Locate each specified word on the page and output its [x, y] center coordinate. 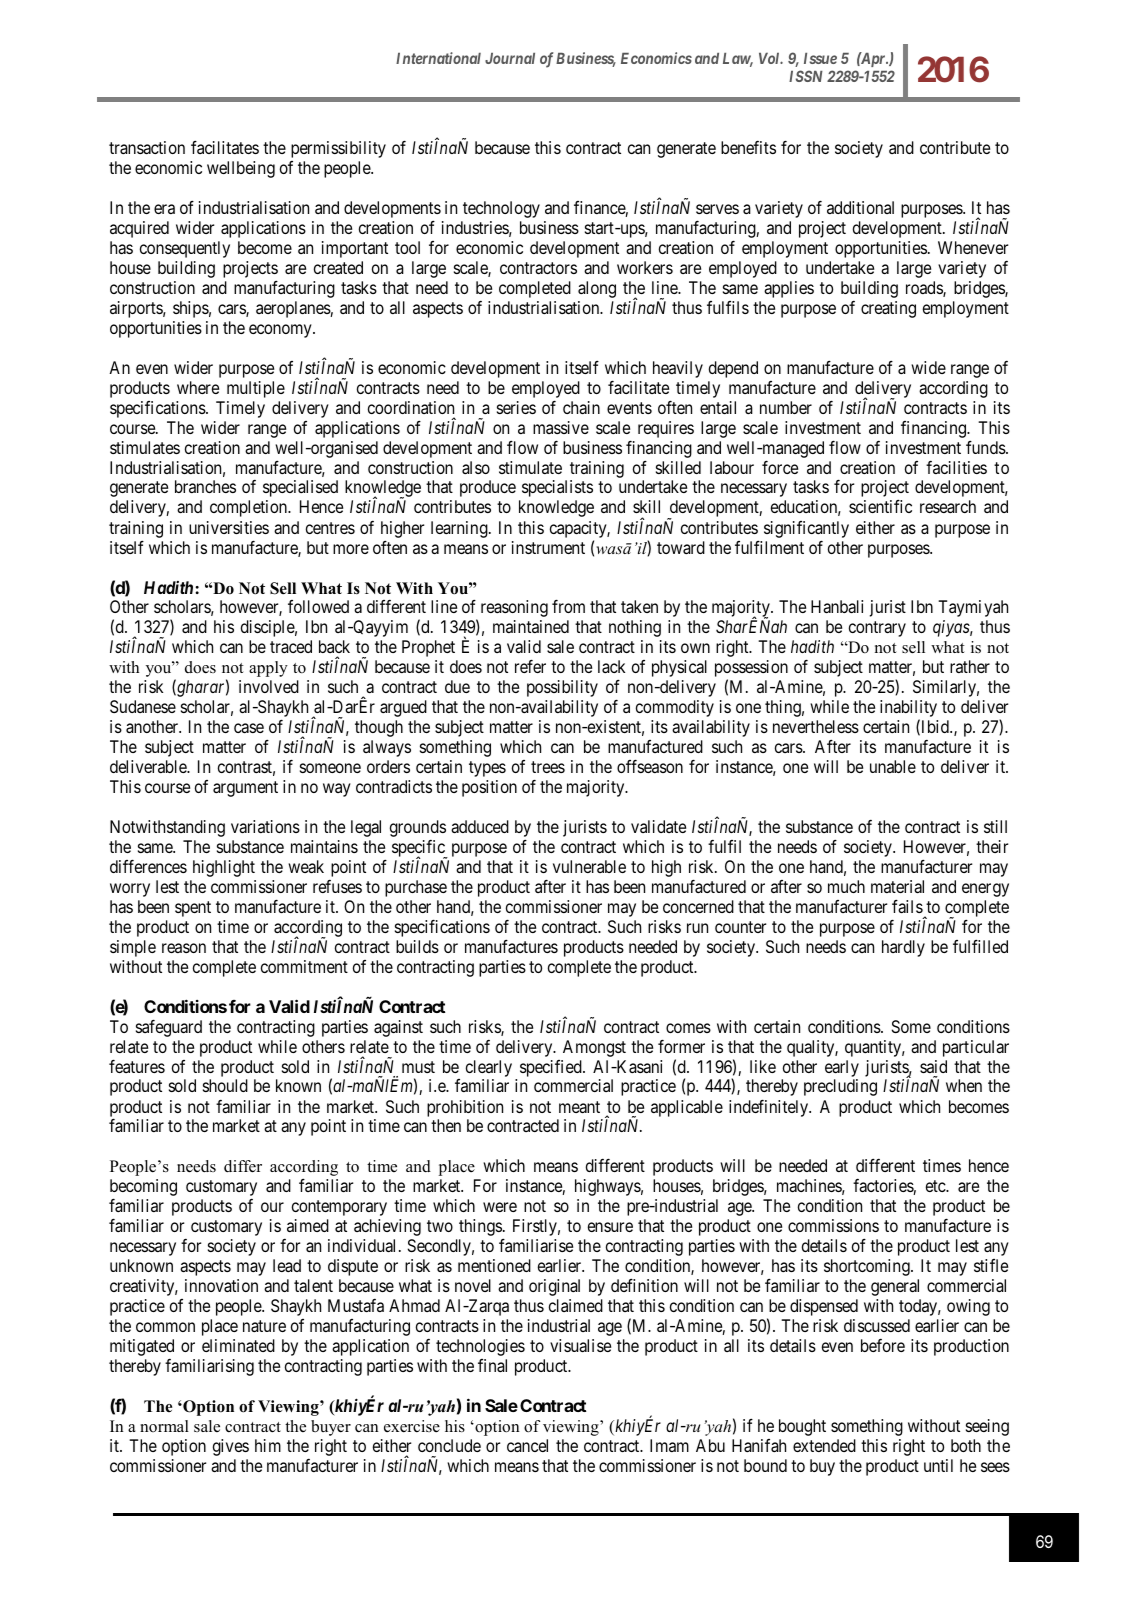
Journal [510, 58]
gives [231, 1447]
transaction [147, 147]
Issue [820, 58]
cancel [527, 1445]
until [938, 1465]
